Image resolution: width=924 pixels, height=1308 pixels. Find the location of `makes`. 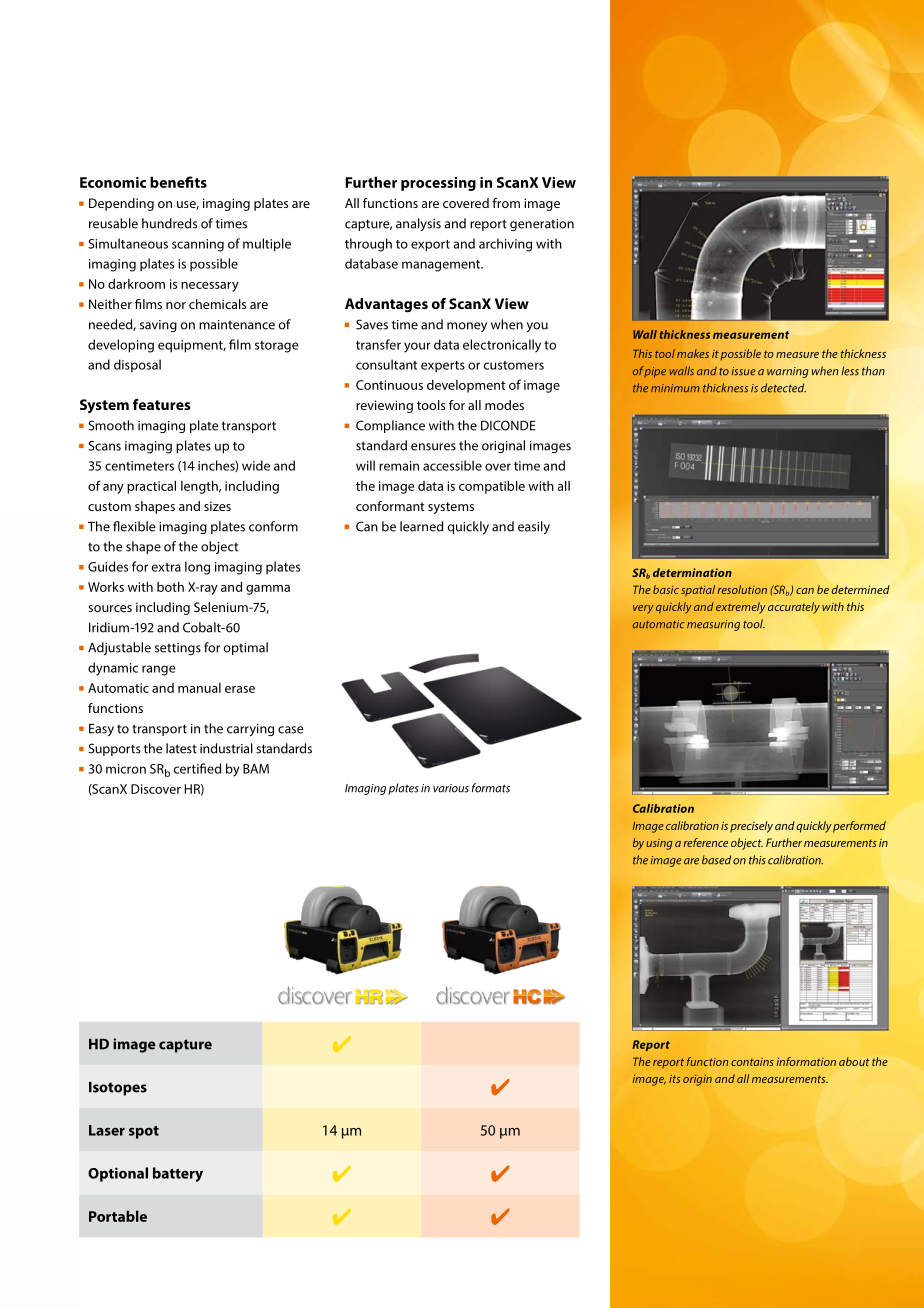

makes is located at coordinates (693, 353).
